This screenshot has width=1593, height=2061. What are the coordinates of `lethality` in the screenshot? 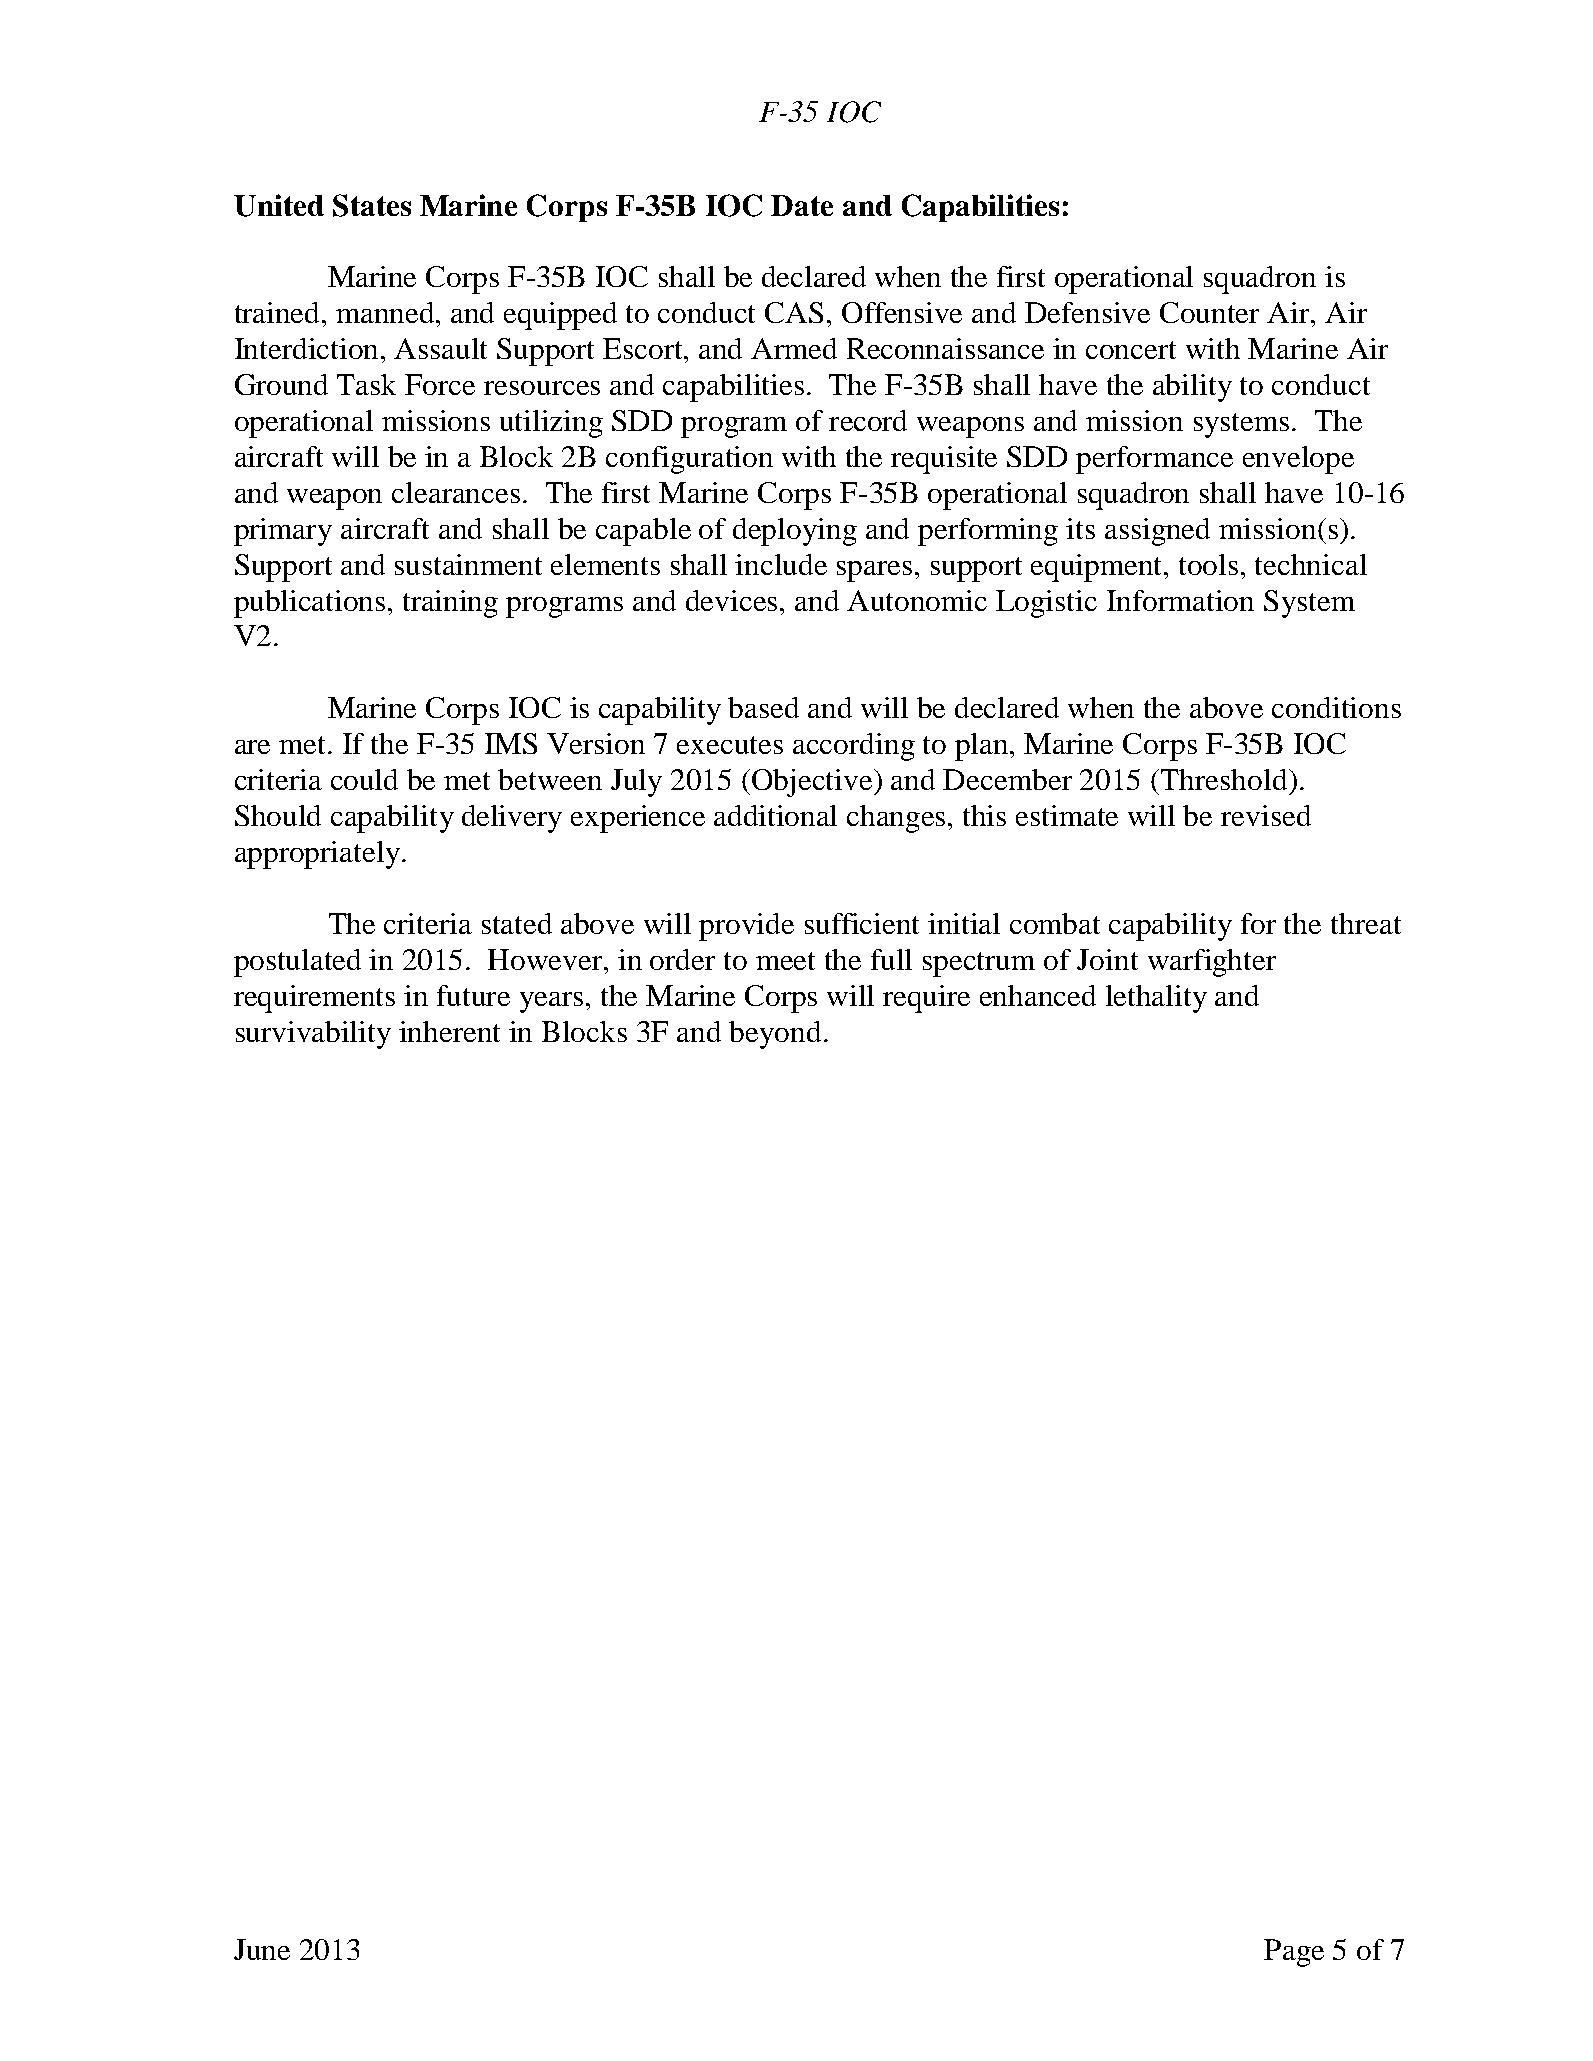 It's located at (1156, 999).
